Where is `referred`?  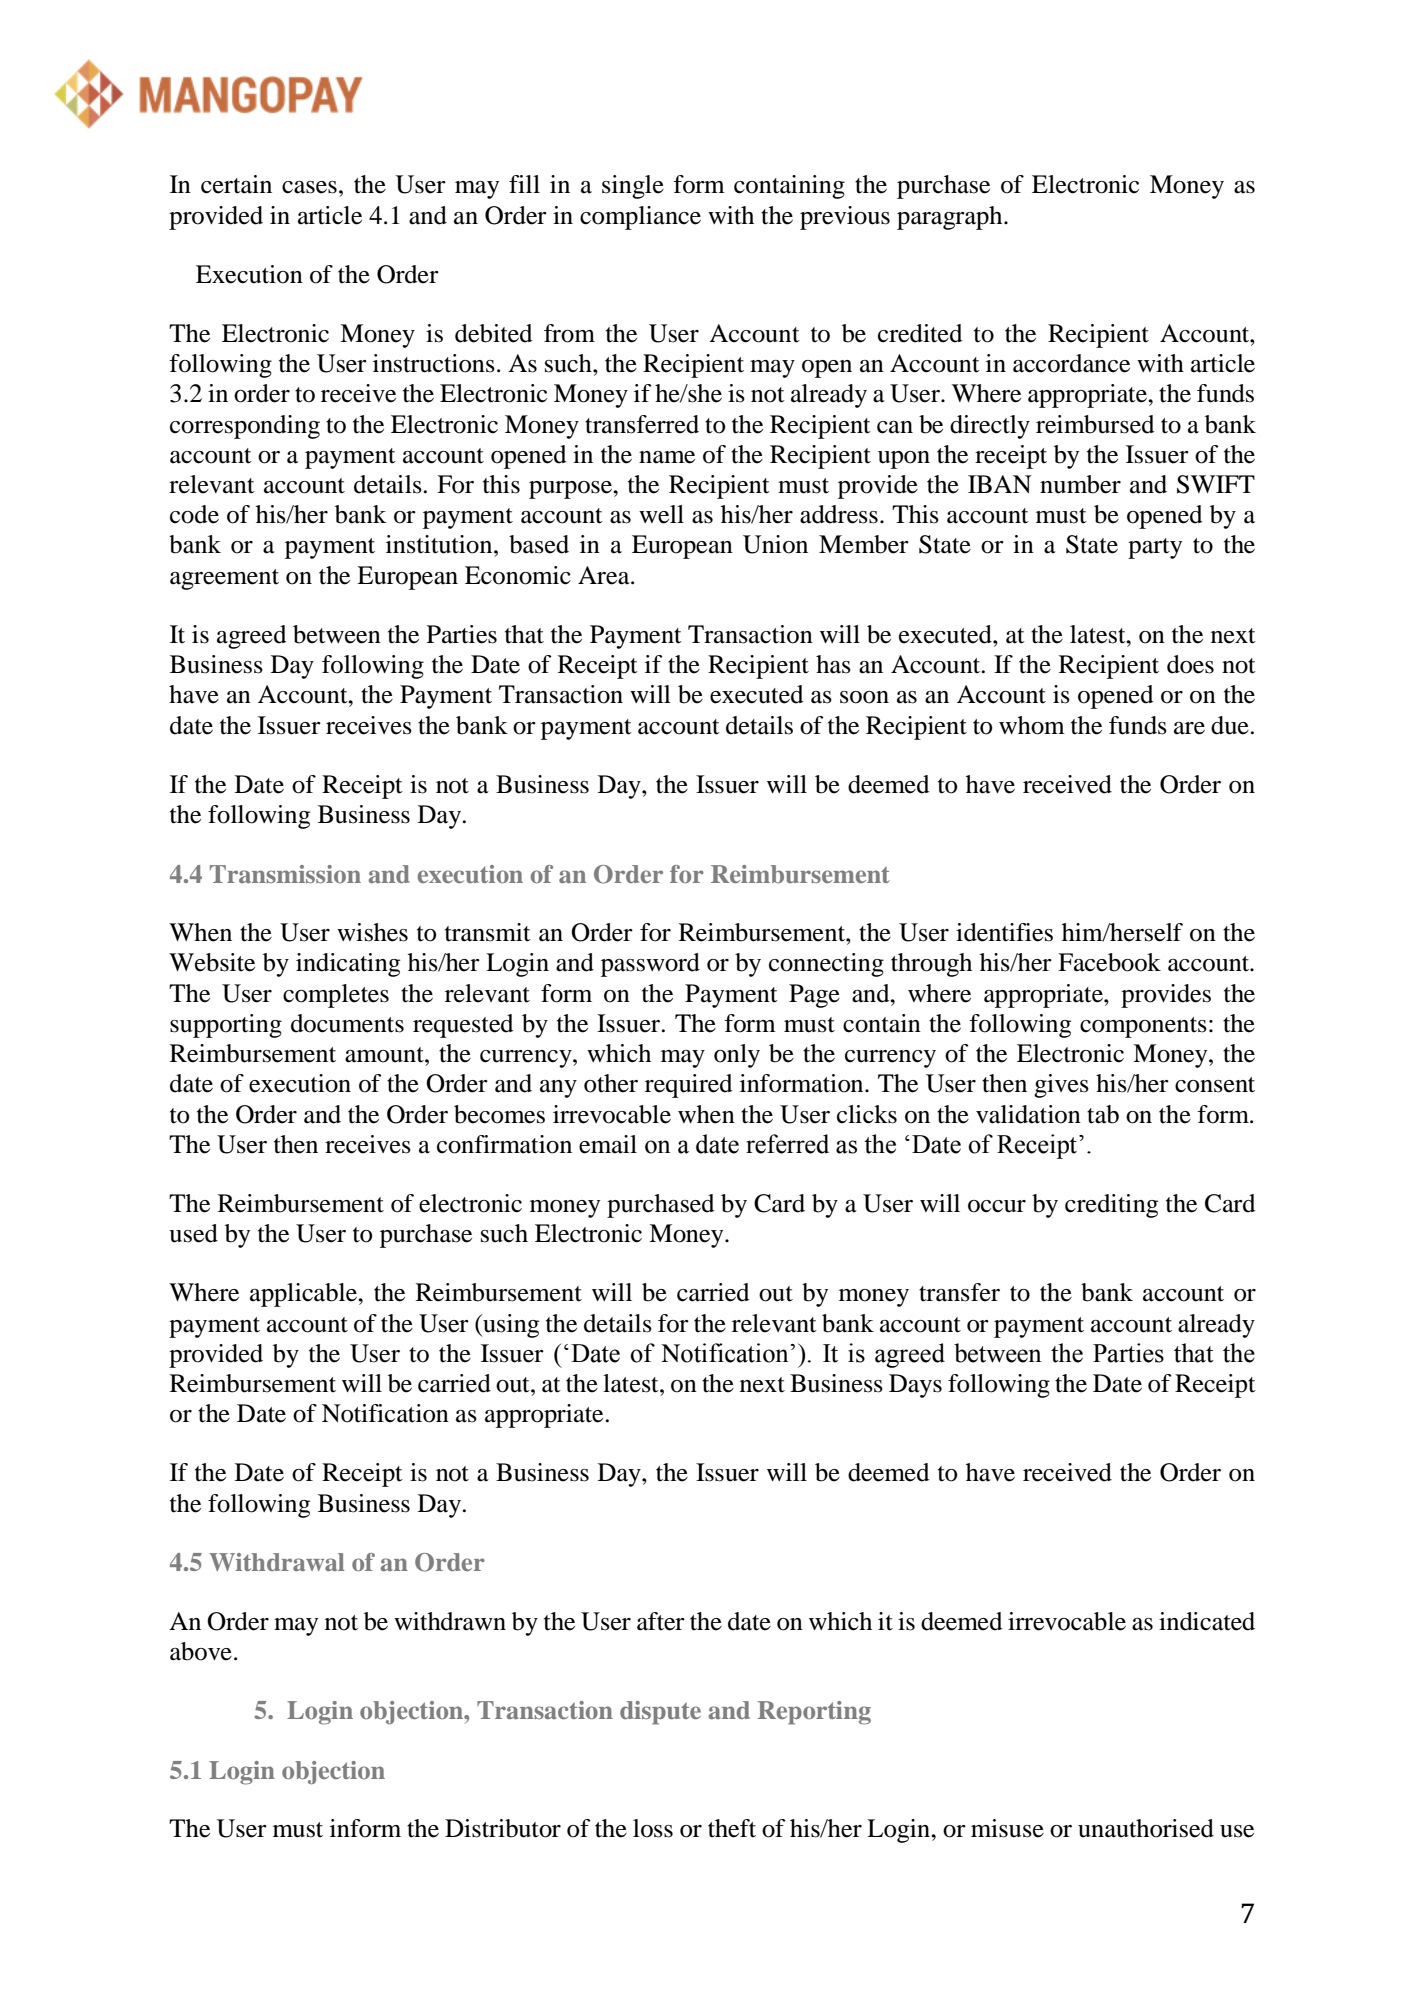 referred is located at coordinates (787, 1144).
